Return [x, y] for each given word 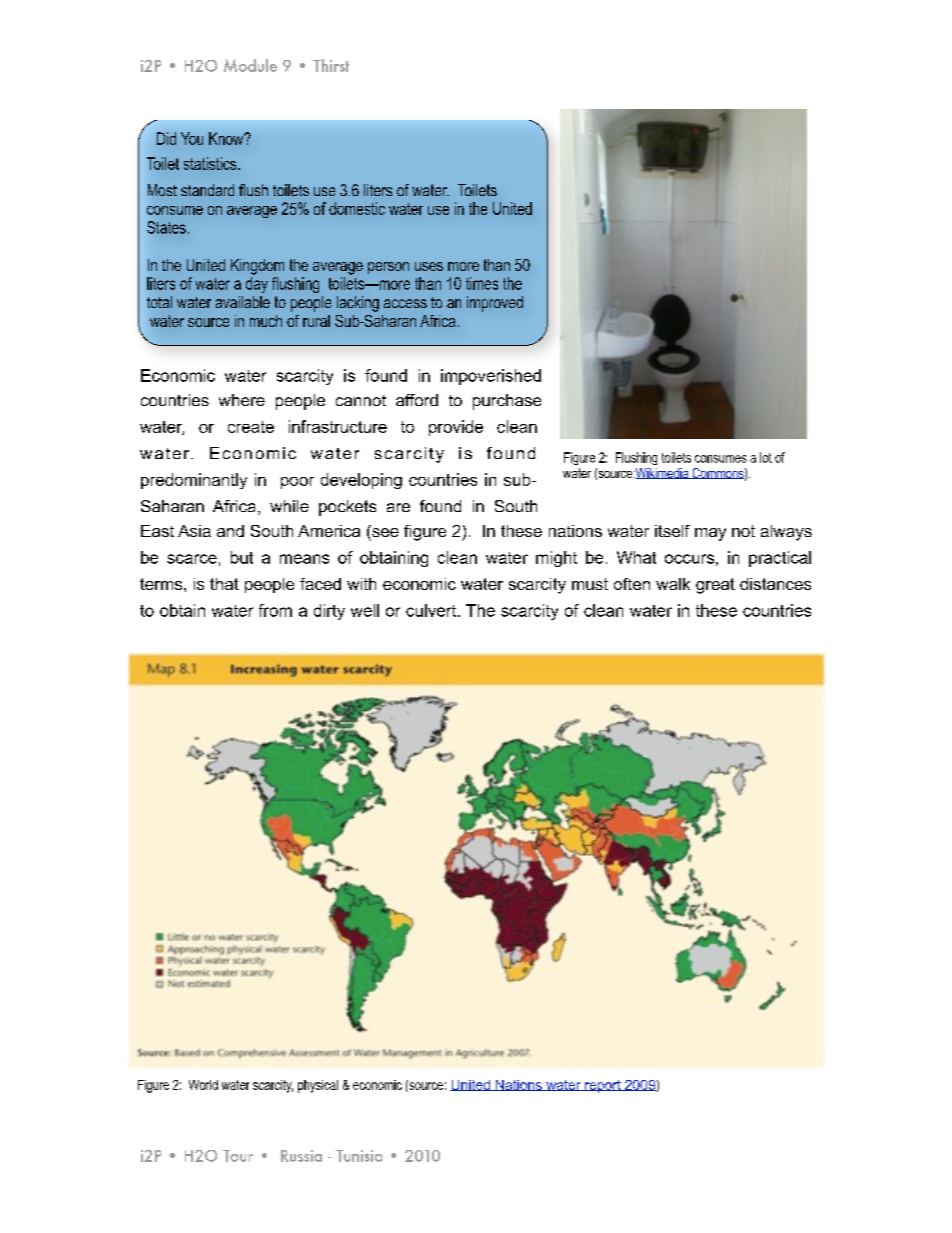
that [224, 584]
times [482, 283]
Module [250, 65]
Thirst [331, 65]
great [715, 586]
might [556, 559]
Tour [238, 1156]
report [603, 1086]
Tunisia [359, 1156]
